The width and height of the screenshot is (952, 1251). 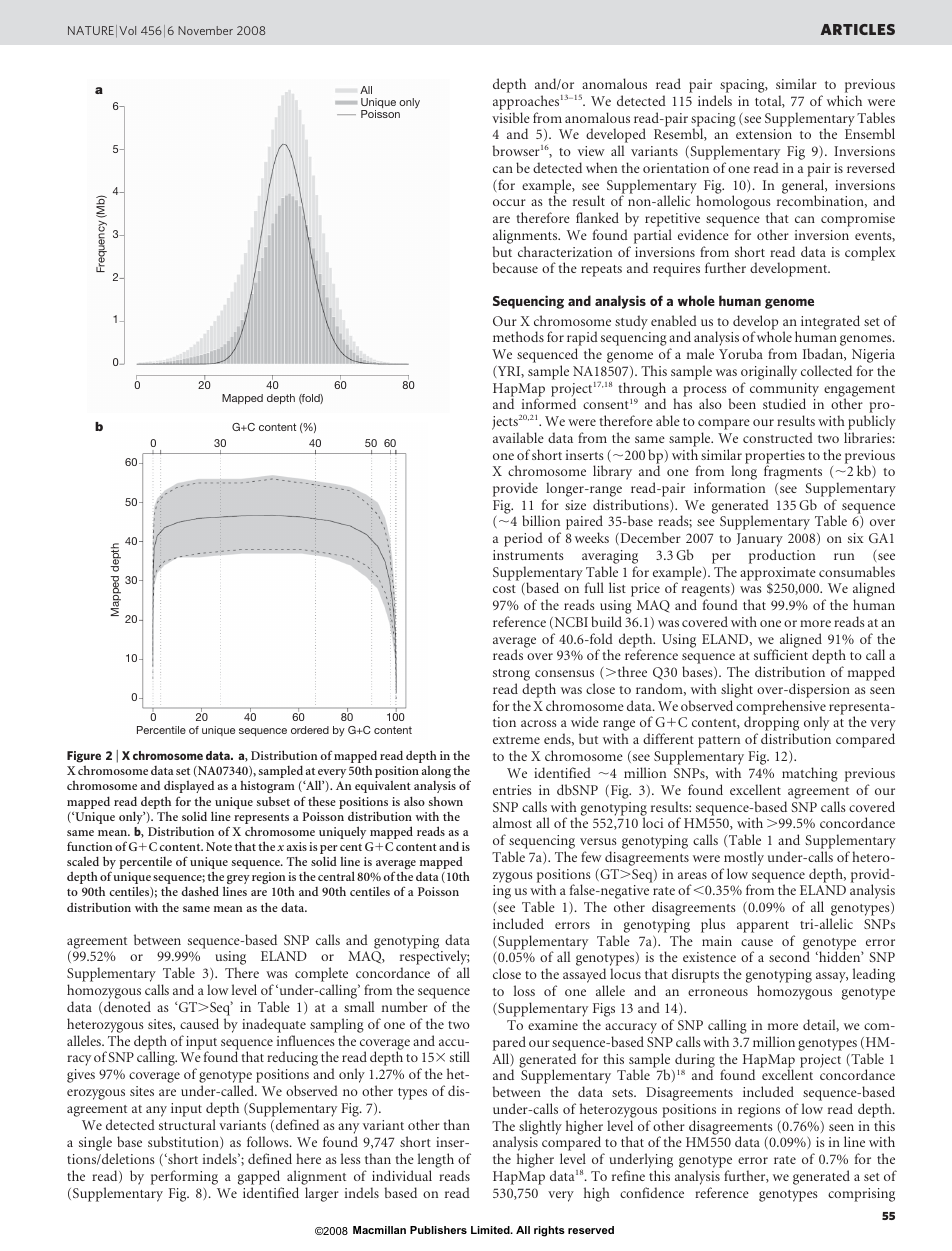 I want to click on visible, so click(x=511, y=117).
